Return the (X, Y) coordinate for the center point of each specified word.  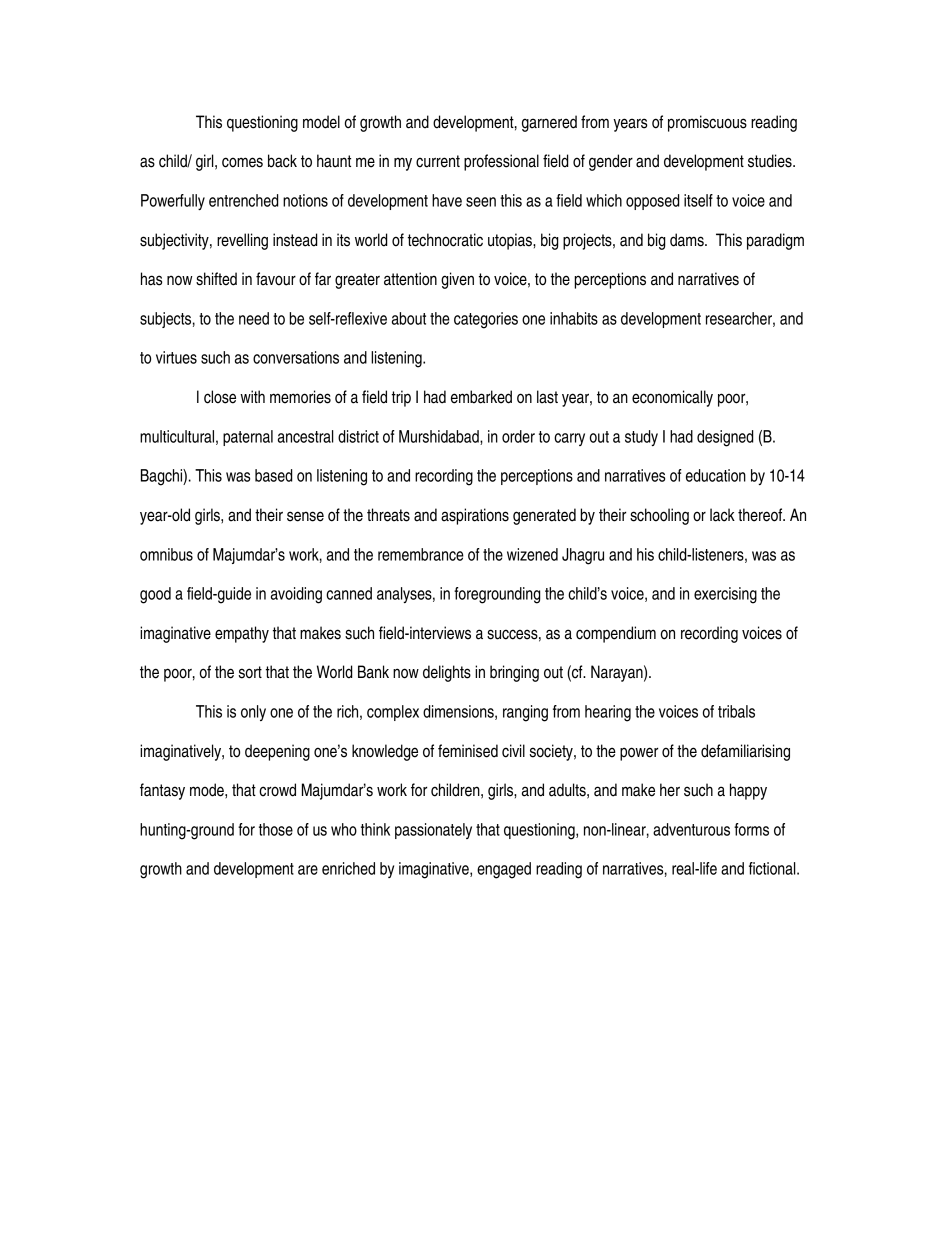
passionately (433, 831)
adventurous (691, 829)
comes (242, 162)
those (276, 829)
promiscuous (707, 123)
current (438, 161)
